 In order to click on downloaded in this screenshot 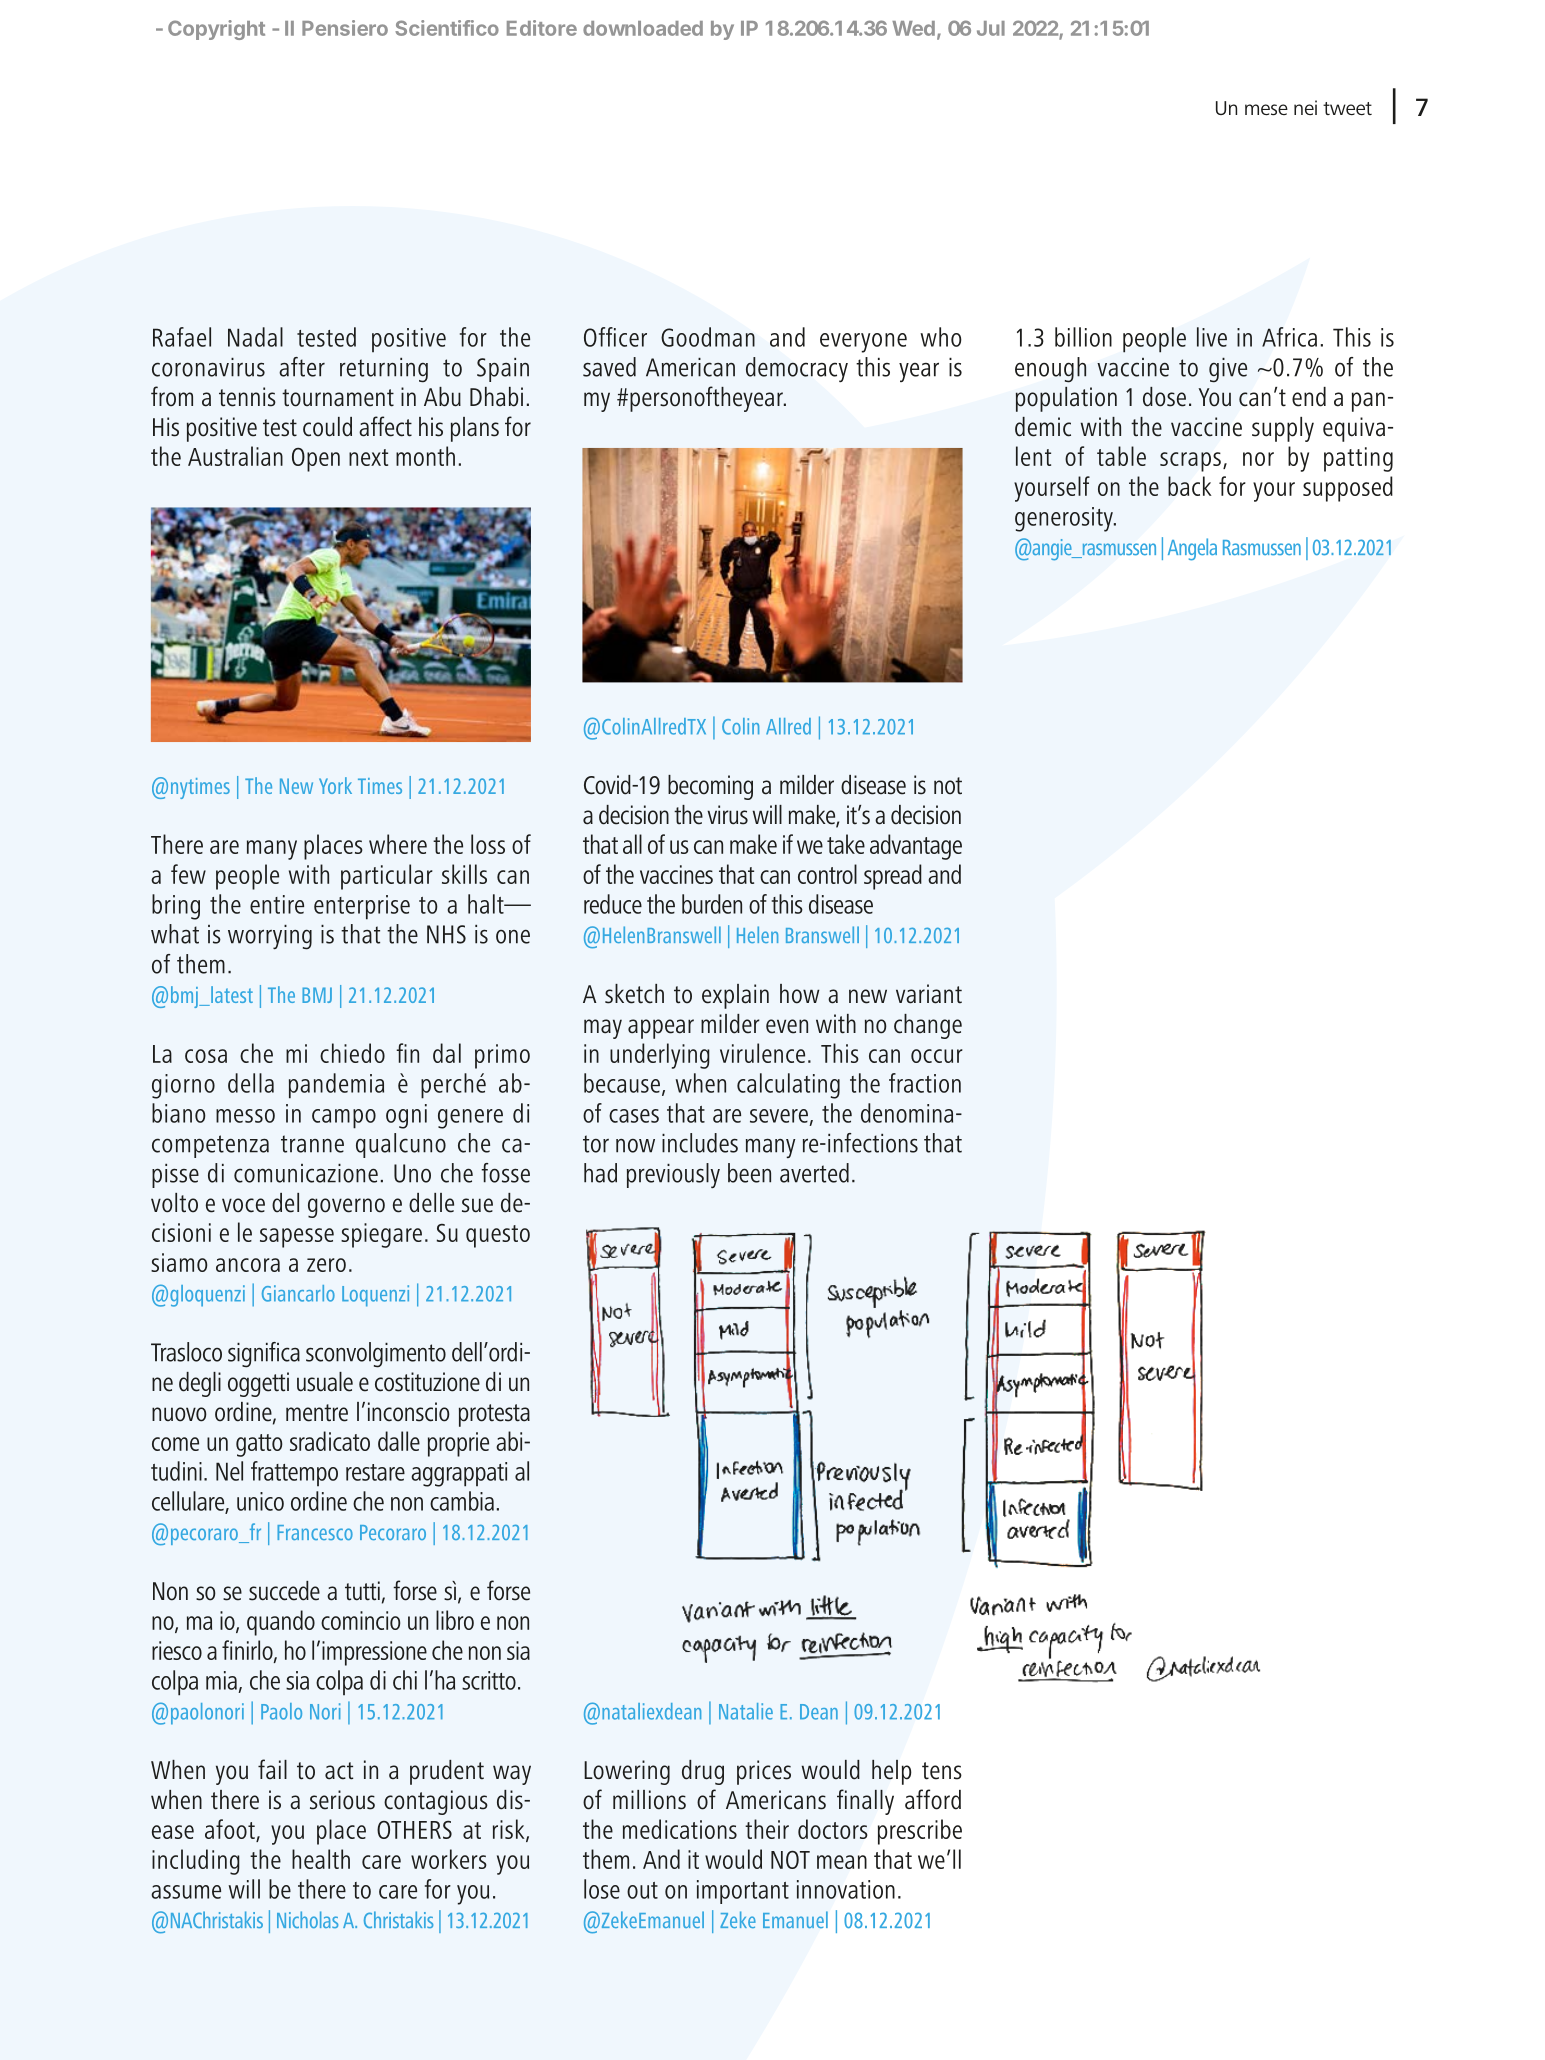, I will do `click(643, 28)`.
